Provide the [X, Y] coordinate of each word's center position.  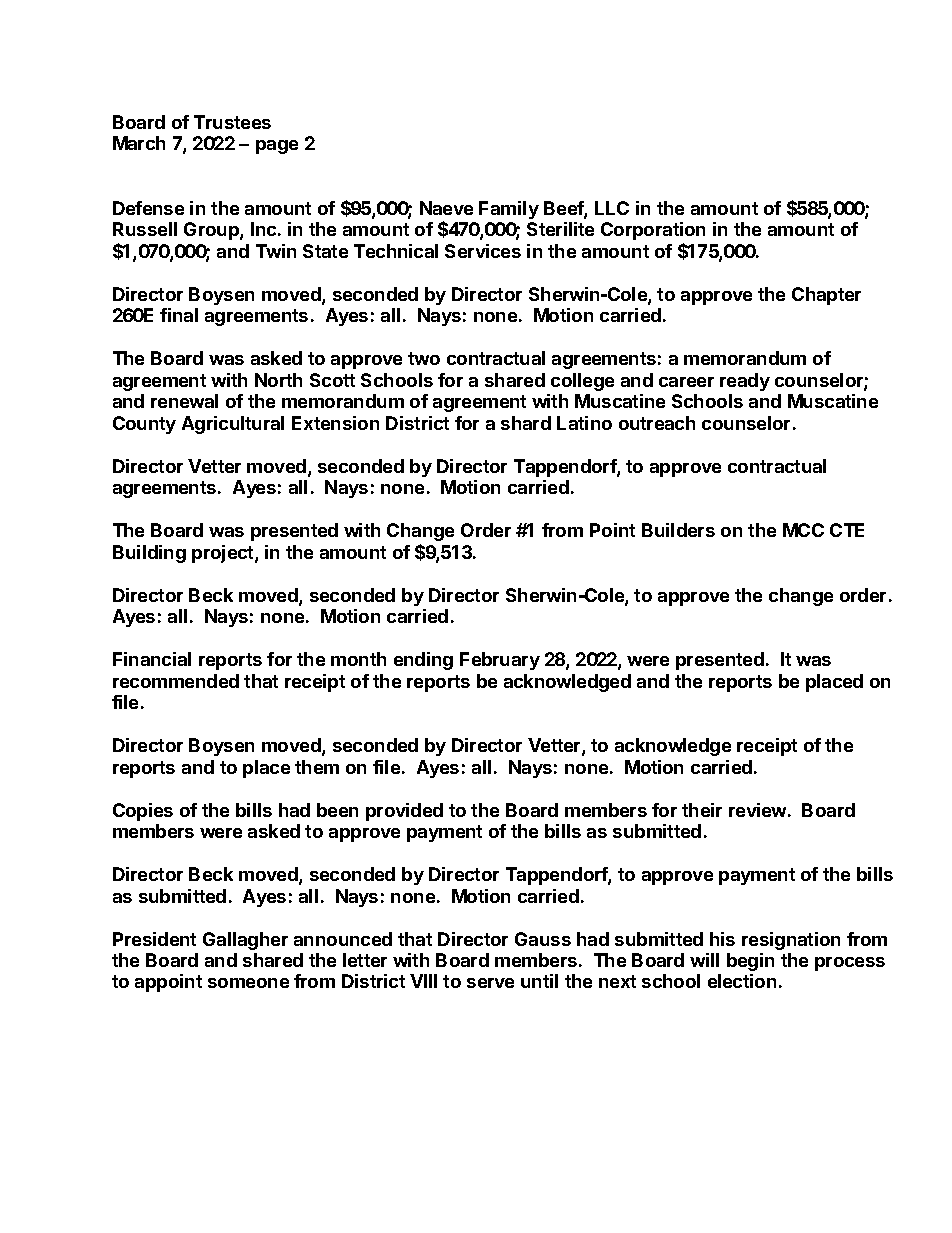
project [224, 554]
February [500, 661]
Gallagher [245, 941]
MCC [803, 530]
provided [404, 812]
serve [490, 983]
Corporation [653, 231]
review [757, 810]
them [317, 767]
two [424, 358]
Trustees [232, 122]
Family [509, 210]
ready [745, 382]
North [278, 380]
